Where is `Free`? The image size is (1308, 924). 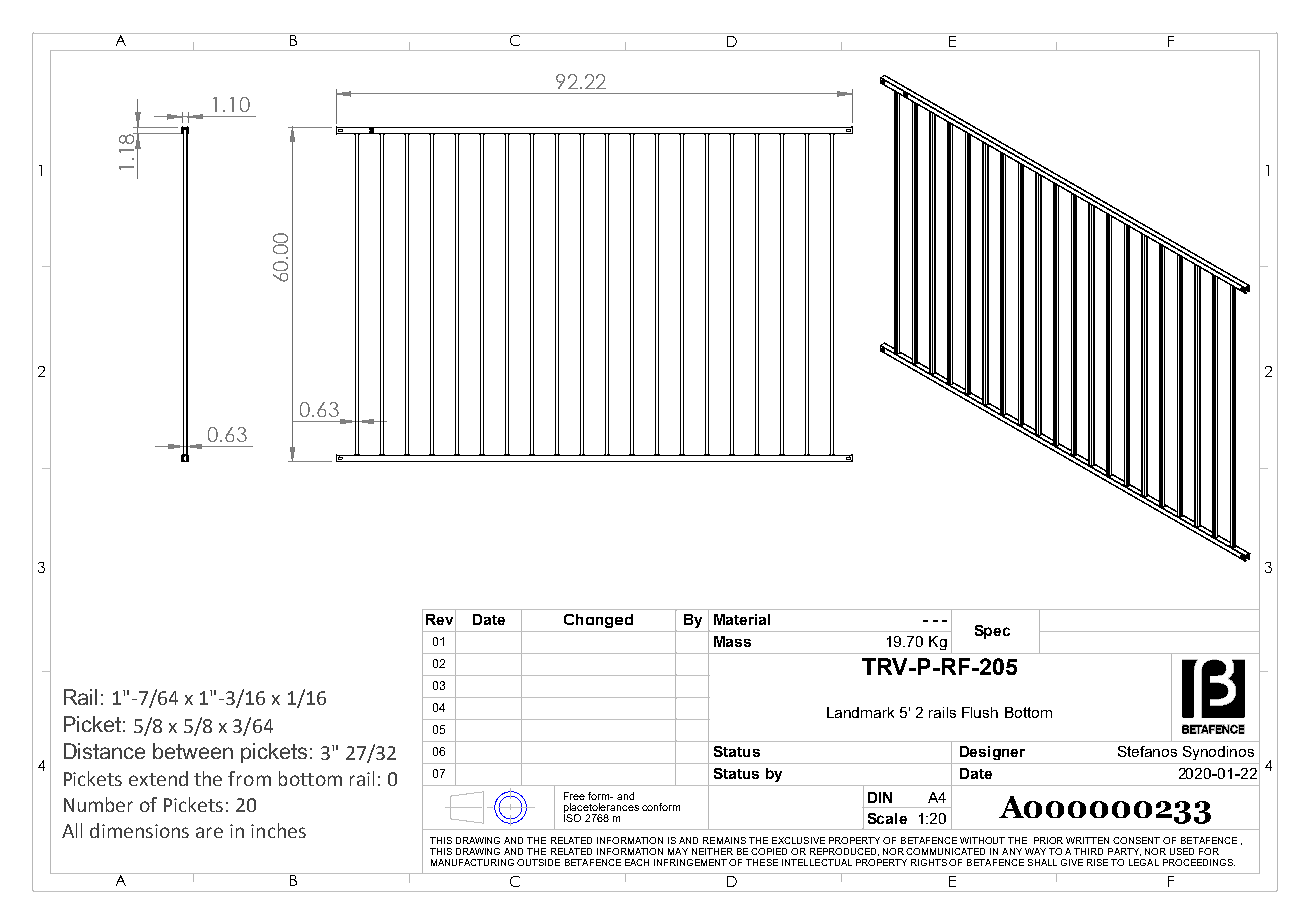 Free is located at coordinates (574, 796).
